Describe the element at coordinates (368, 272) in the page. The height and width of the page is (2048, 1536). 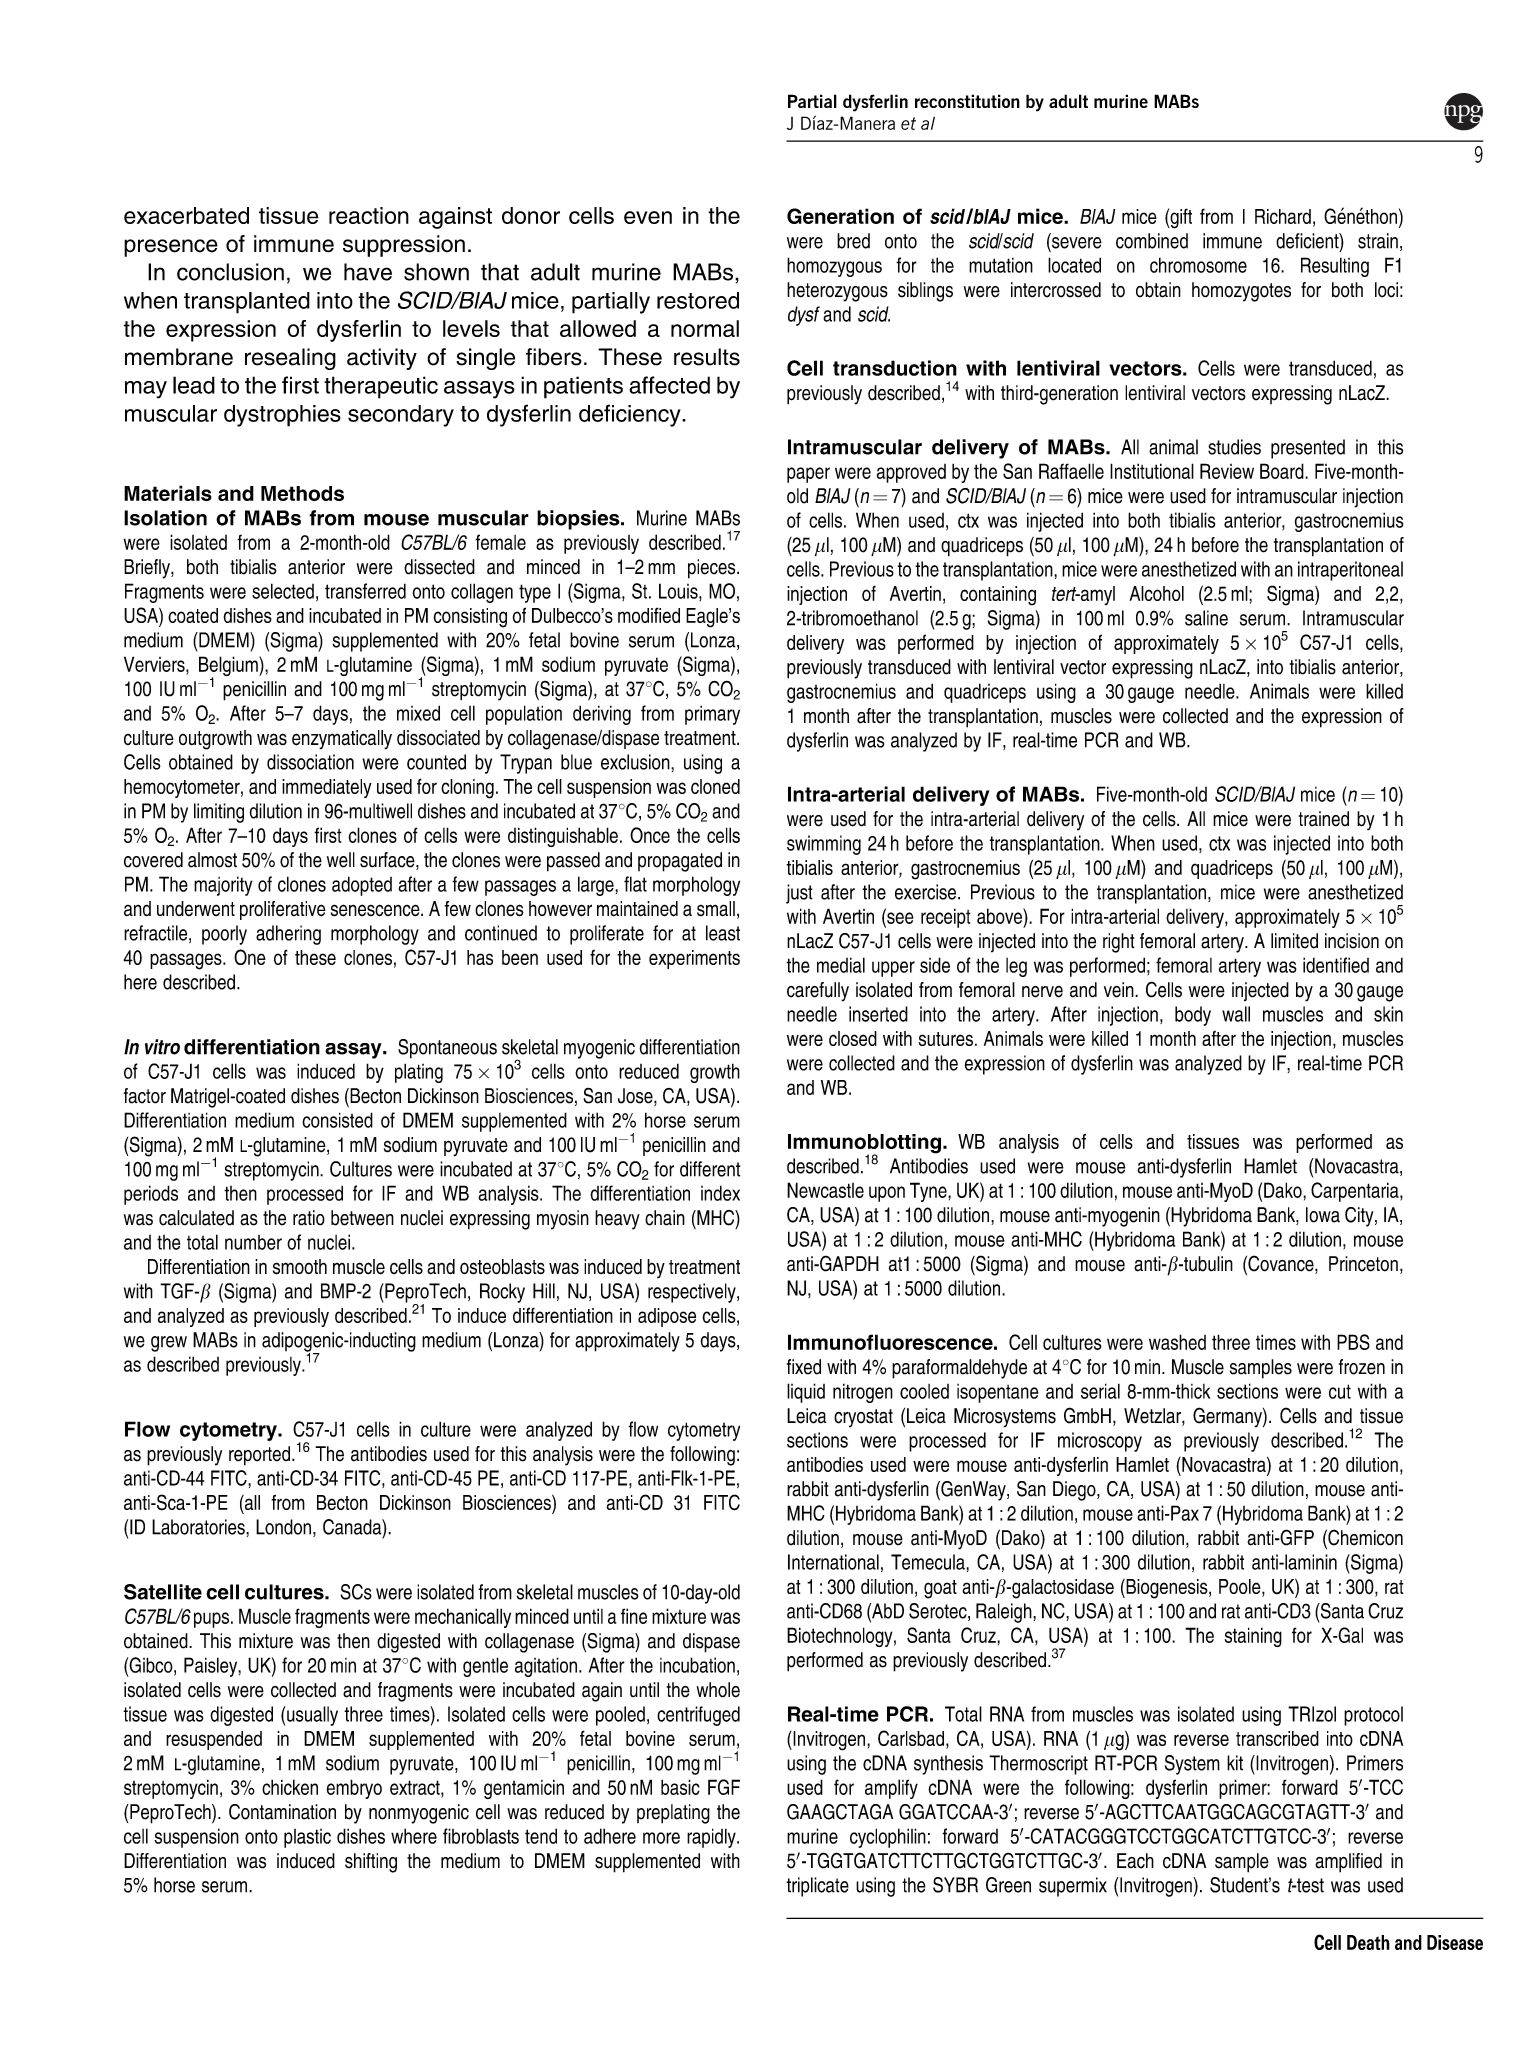
I see `have` at that location.
